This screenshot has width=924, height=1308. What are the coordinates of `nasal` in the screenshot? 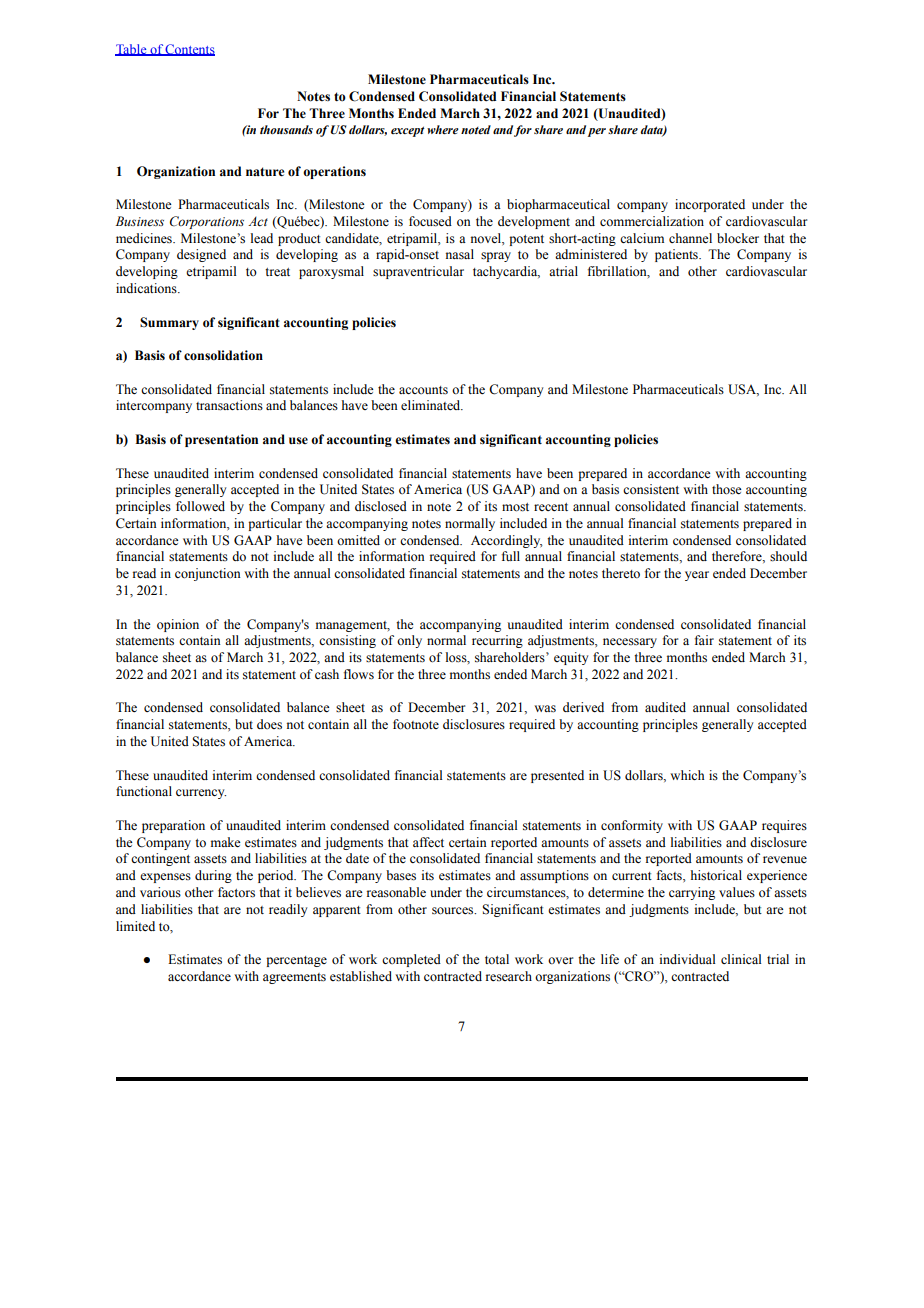 It's located at (460, 254).
